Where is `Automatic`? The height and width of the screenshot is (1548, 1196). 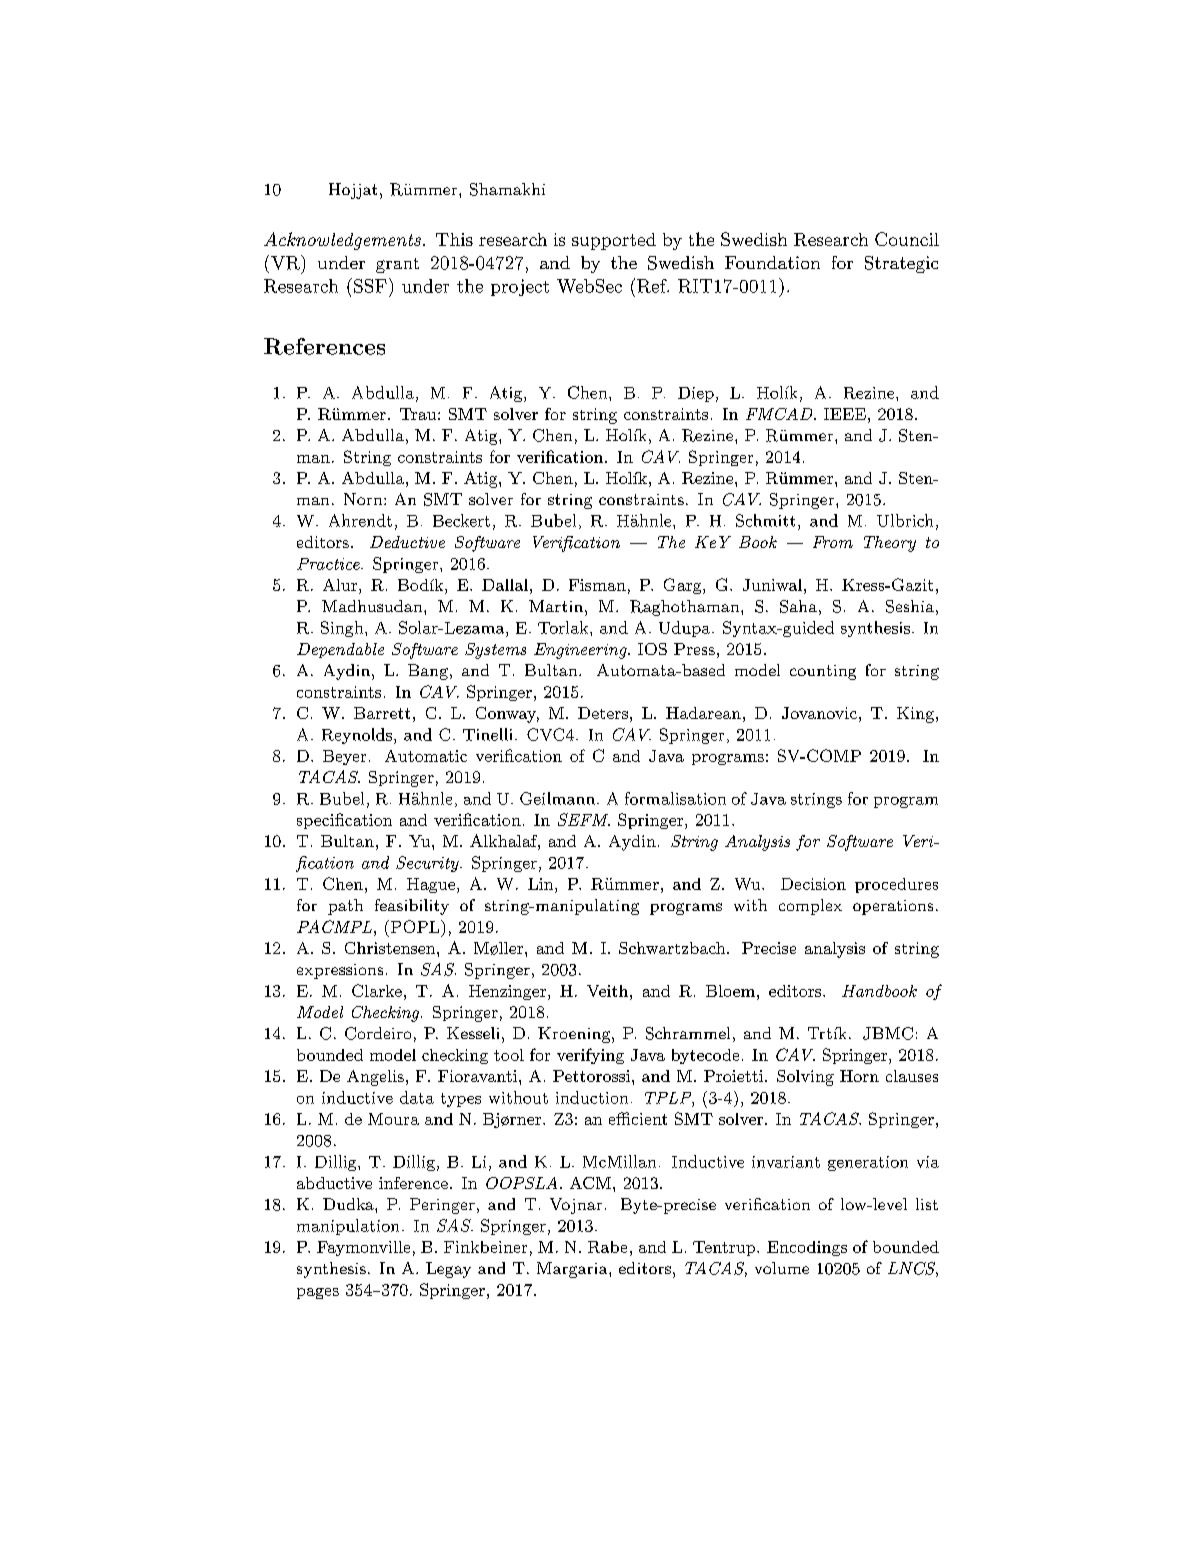 Automatic is located at coordinates (426, 756).
